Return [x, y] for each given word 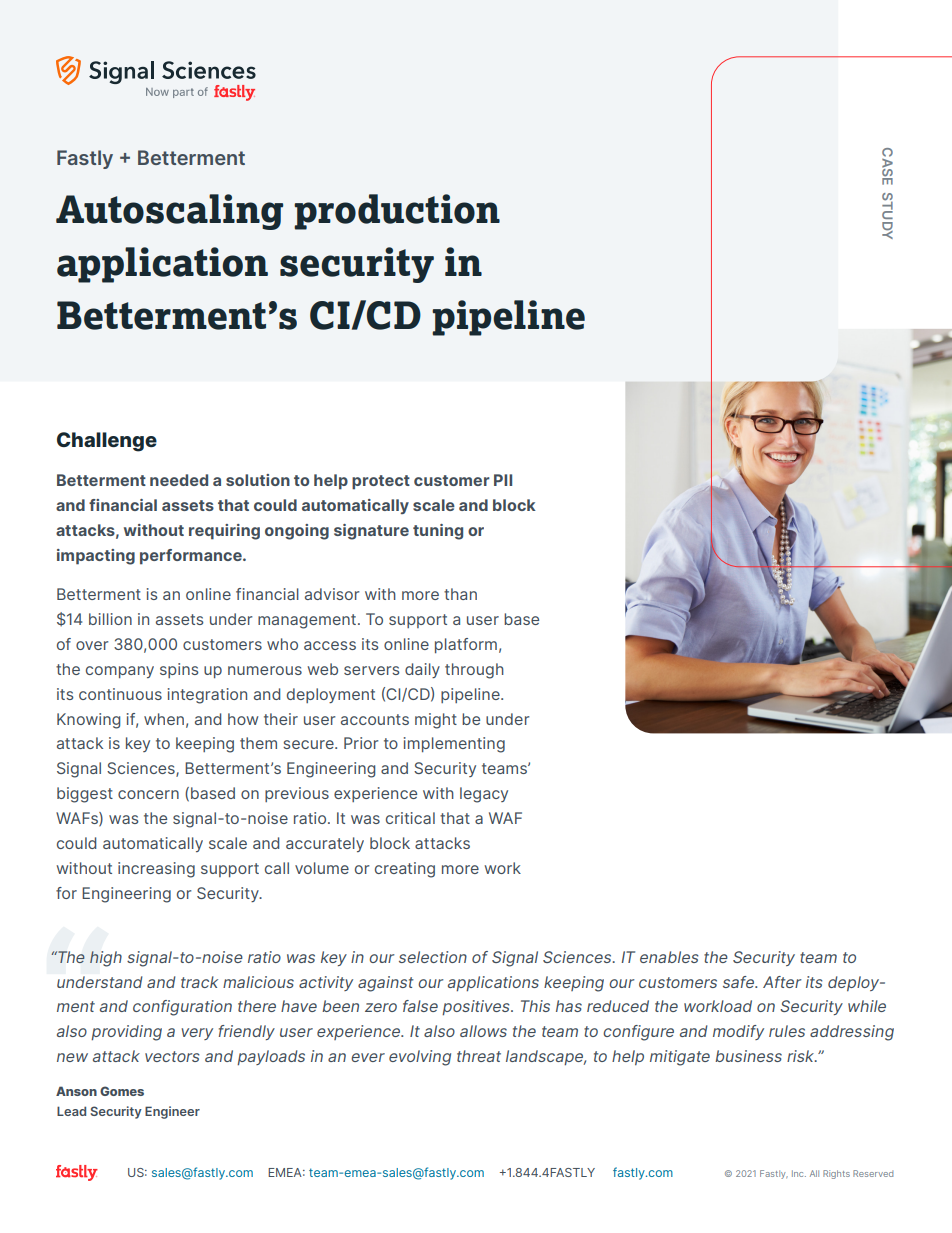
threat [479, 1056]
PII [503, 480]
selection [433, 957]
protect [381, 482]
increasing [156, 870]
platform [466, 645]
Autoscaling [169, 212]
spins [179, 670]
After [782, 982]
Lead [71, 1111]
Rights [836, 1174]
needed [179, 480]
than [460, 594]
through [474, 671]
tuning [438, 532]
